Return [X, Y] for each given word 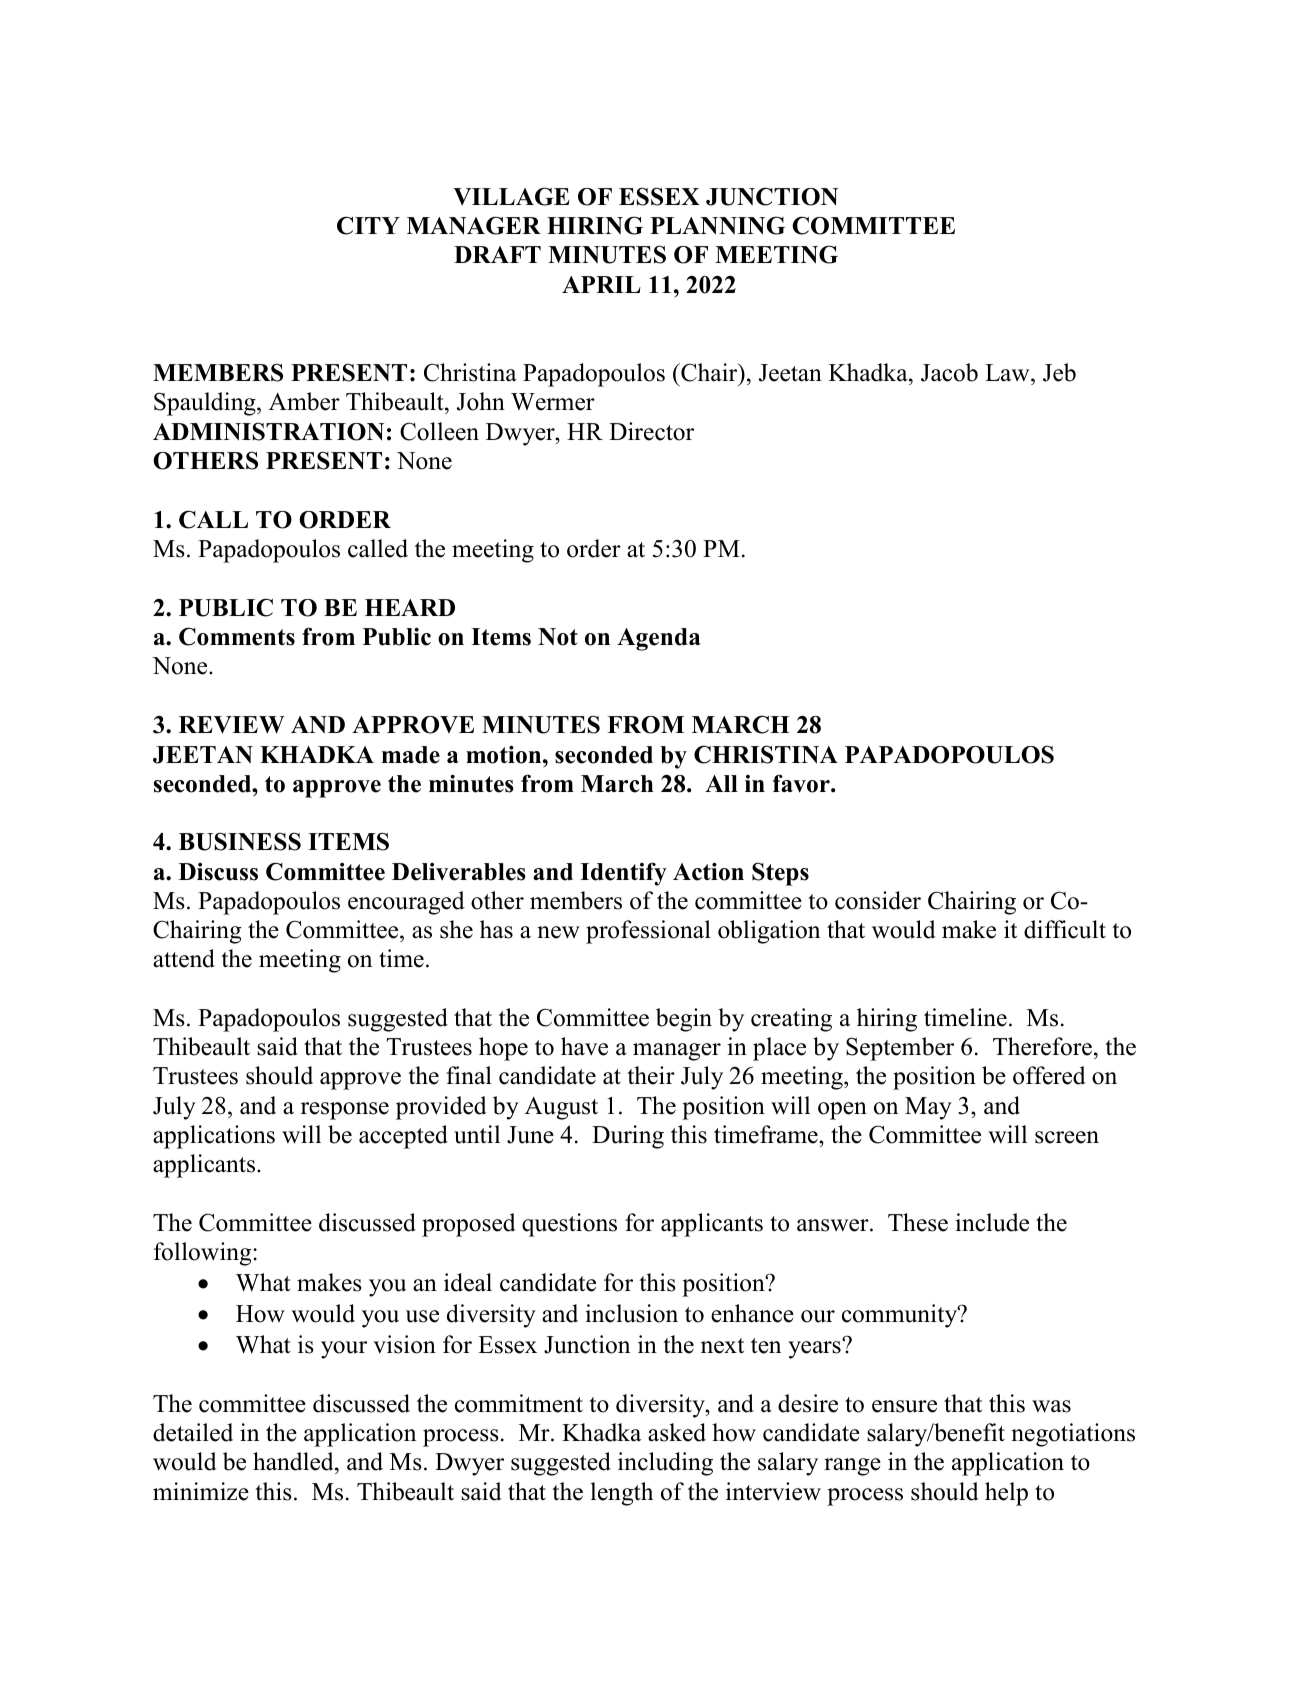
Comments [237, 636]
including [665, 1464]
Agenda [659, 639]
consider [878, 900]
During [628, 1137]
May [928, 1108]
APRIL [601, 284]
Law [1008, 373]
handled [294, 1463]
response [345, 1111]
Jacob [949, 372]
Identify [623, 874]
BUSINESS [240, 841]
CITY [368, 225]
